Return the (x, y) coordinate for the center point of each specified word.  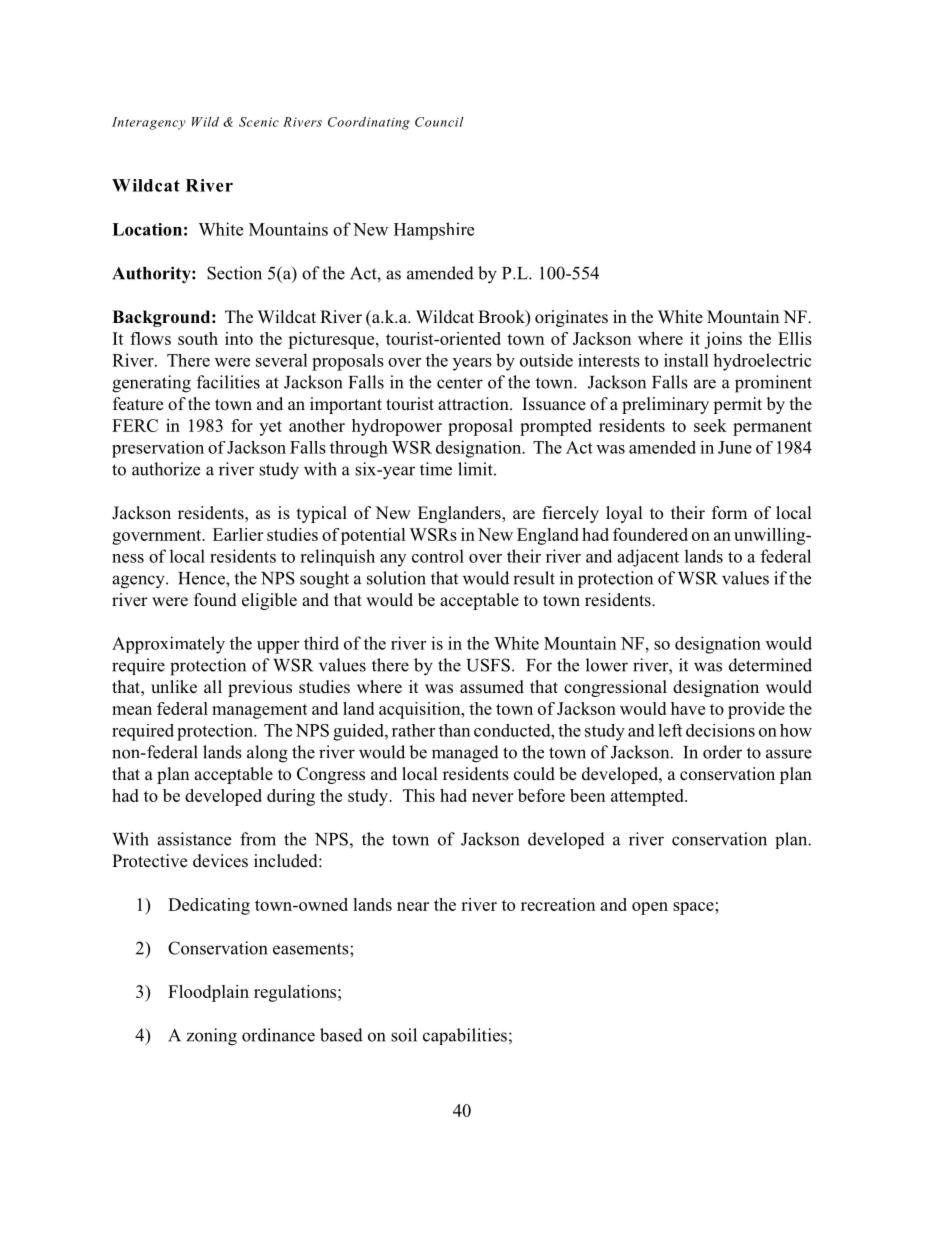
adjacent (648, 558)
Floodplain (208, 993)
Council (439, 122)
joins (723, 340)
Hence (202, 578)
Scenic (259, 122)
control (438, 556)
